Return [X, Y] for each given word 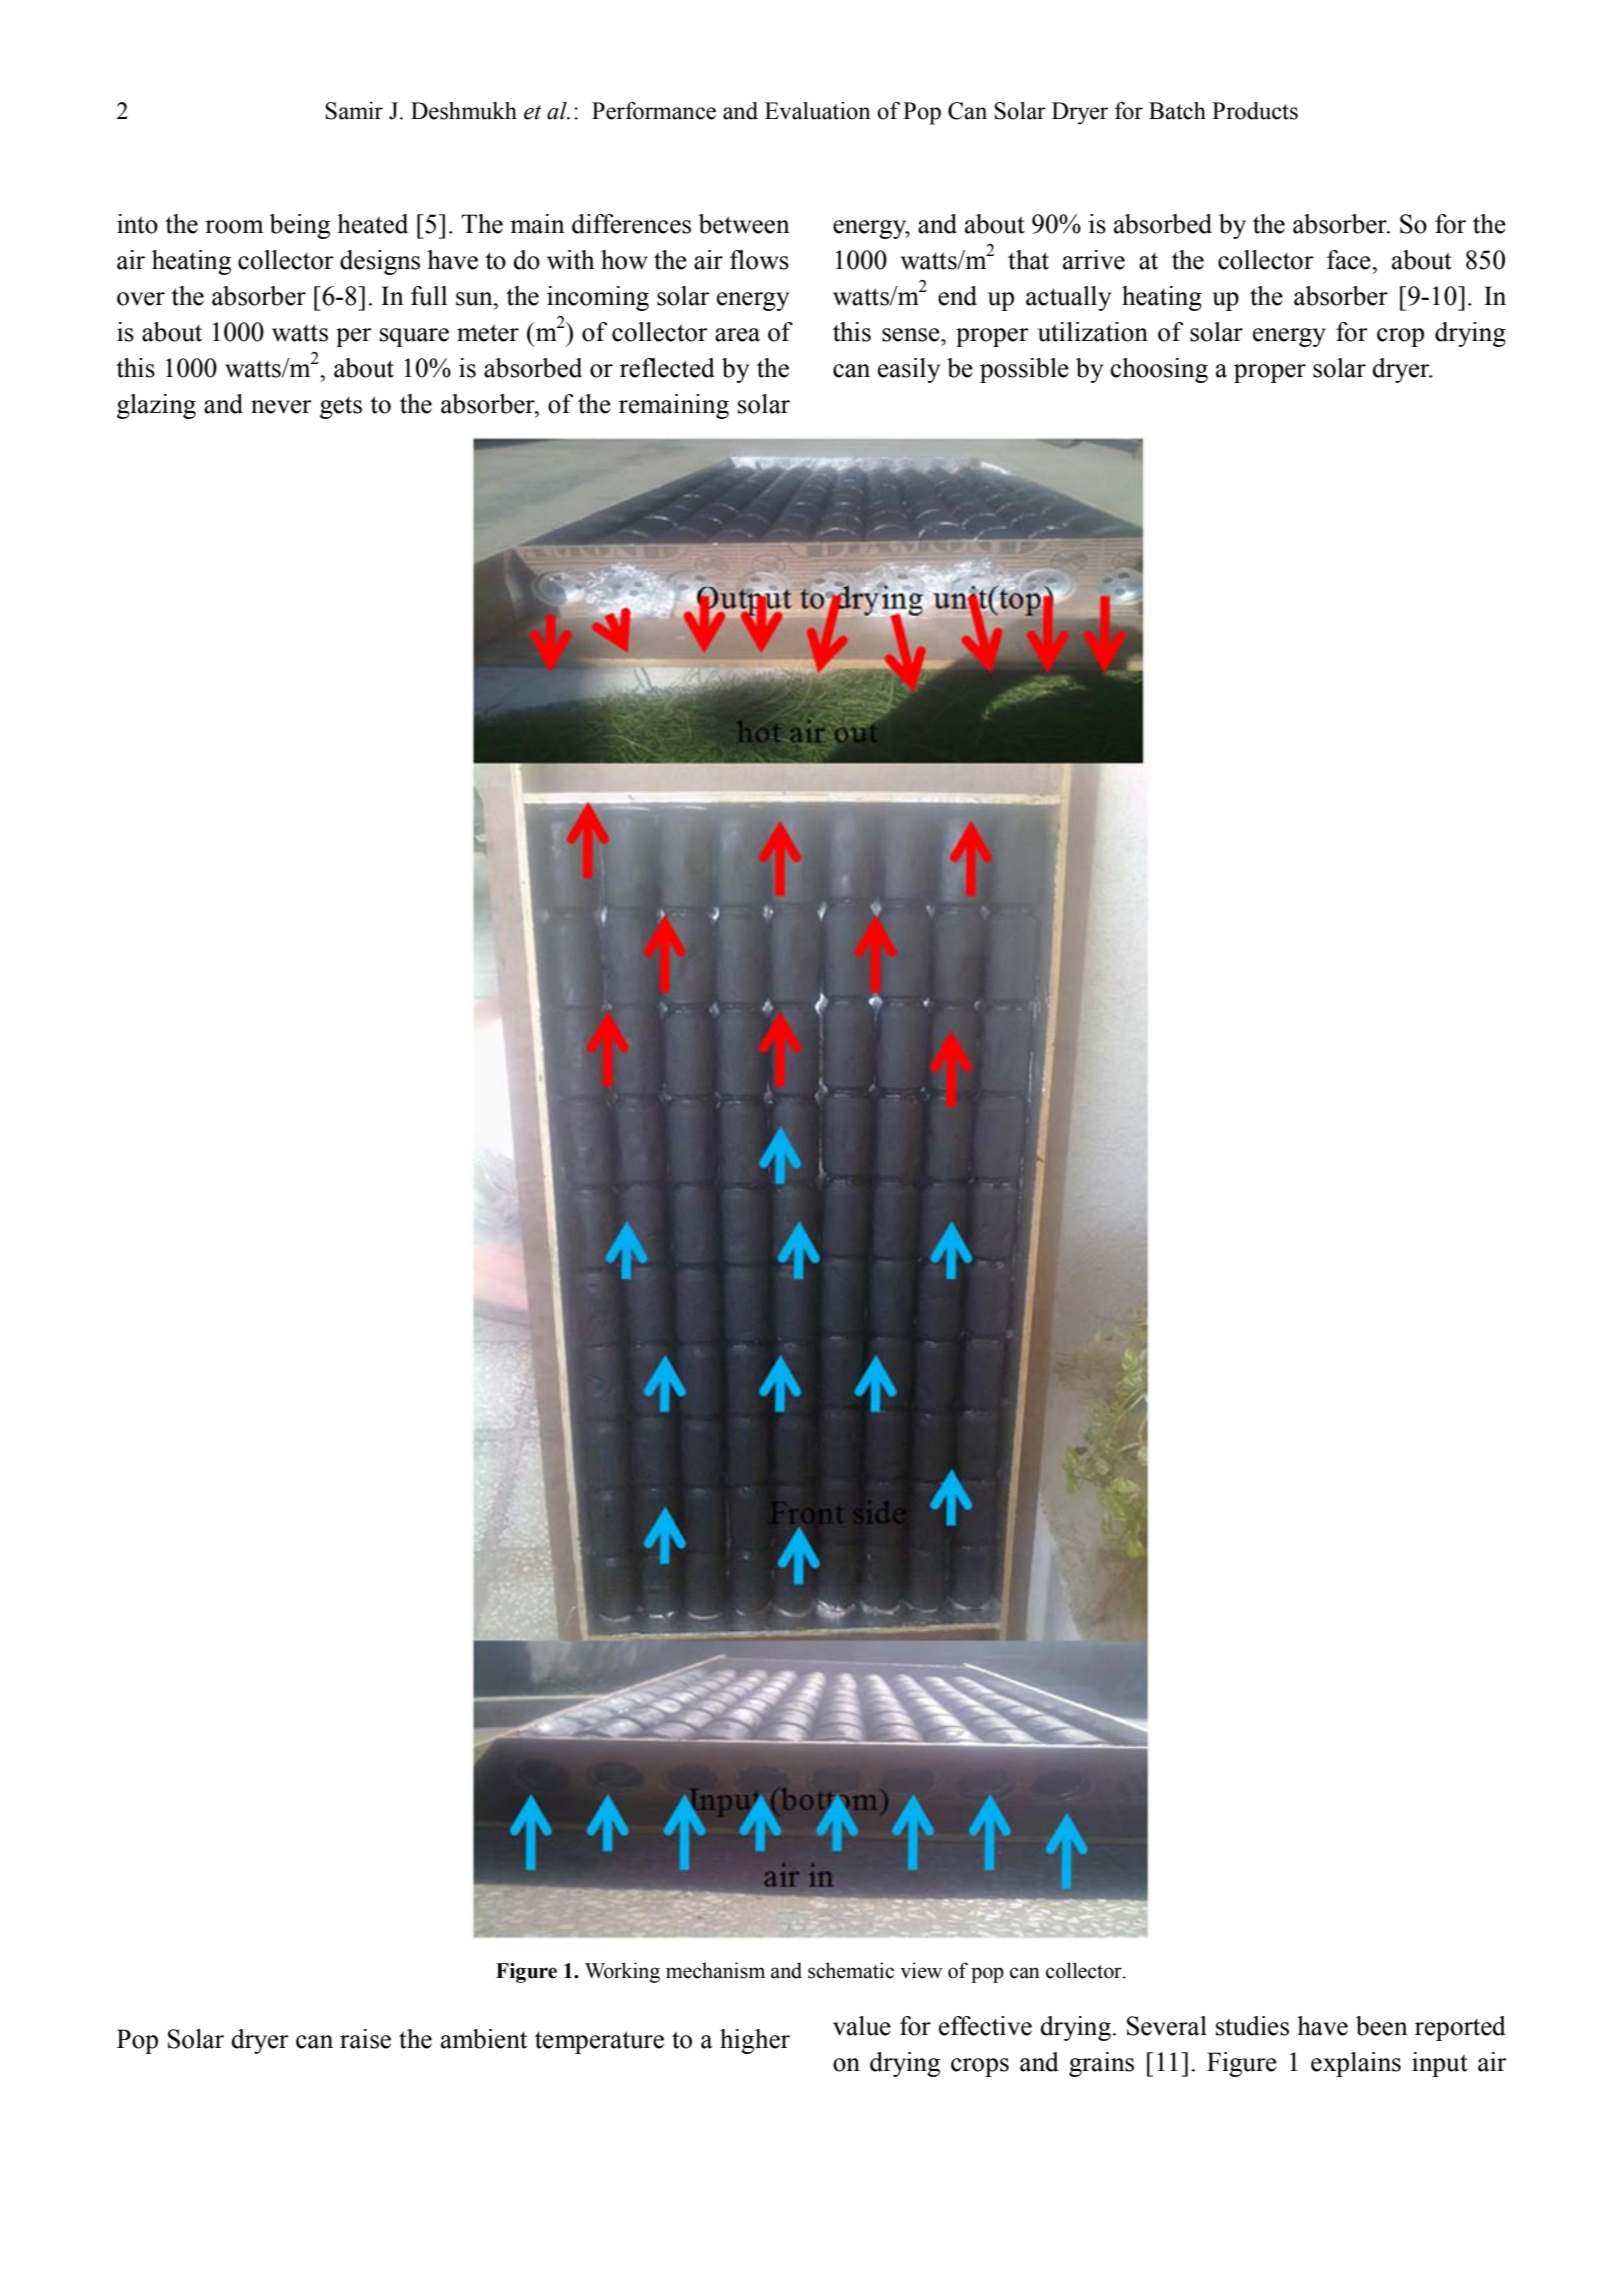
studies [1252, 2026]
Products [1255, 111]
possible [1024, 370]
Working [622, 1972]
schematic [851, 1970]
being [300, 226]
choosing [1159, 370]
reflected [667, 368]
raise [365, 2039]
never [281, 407]
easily [909, 370]
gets [341, 407]
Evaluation [818, 111]
